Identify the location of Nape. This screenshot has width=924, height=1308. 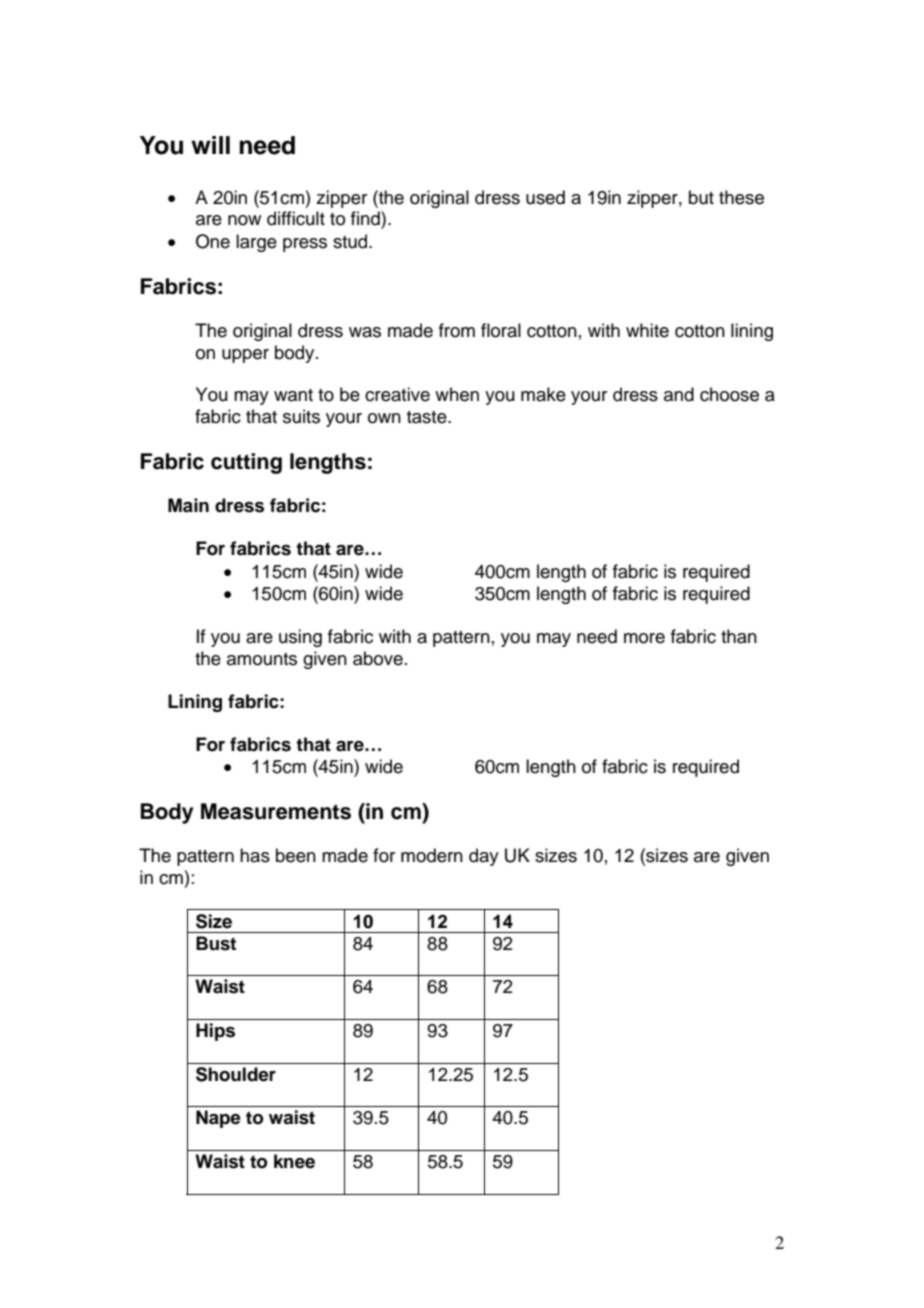
(218, 1119).
